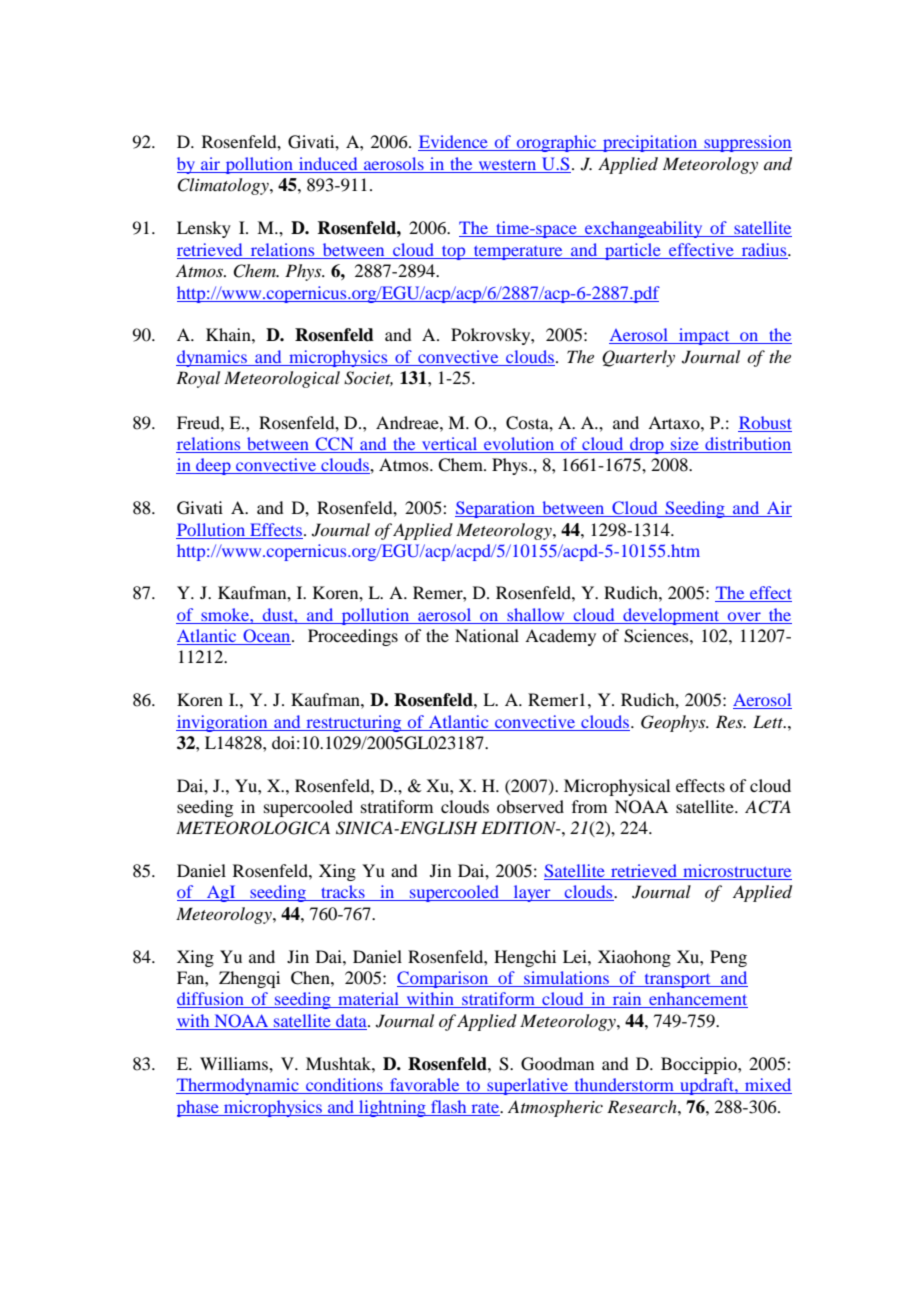 This screenshot has height=1309, width=924. Describe the element at coordinates (487, 1108) in the screenshot. I see `rate` at that location.
